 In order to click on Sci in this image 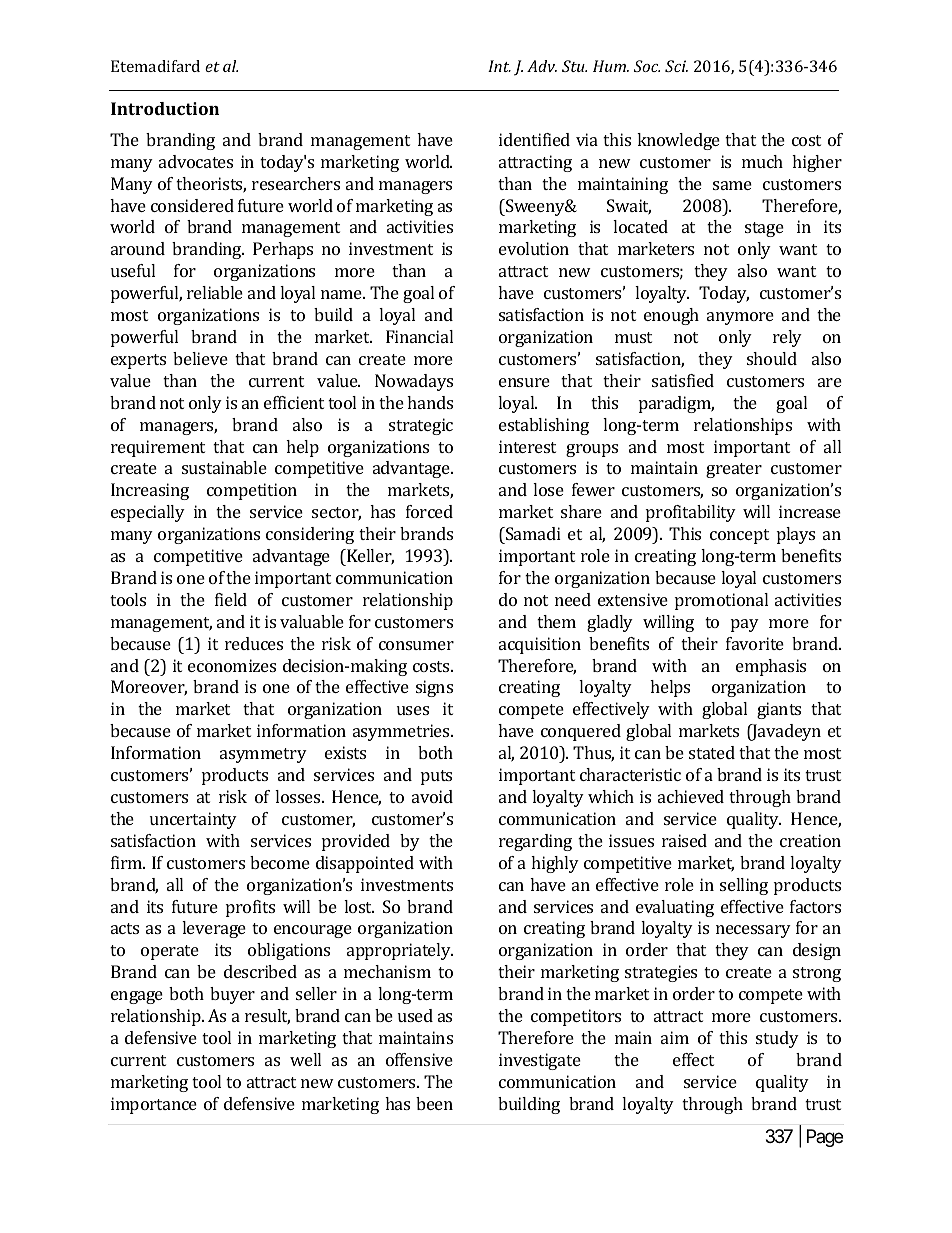, I will do `click(676, 66)`.
